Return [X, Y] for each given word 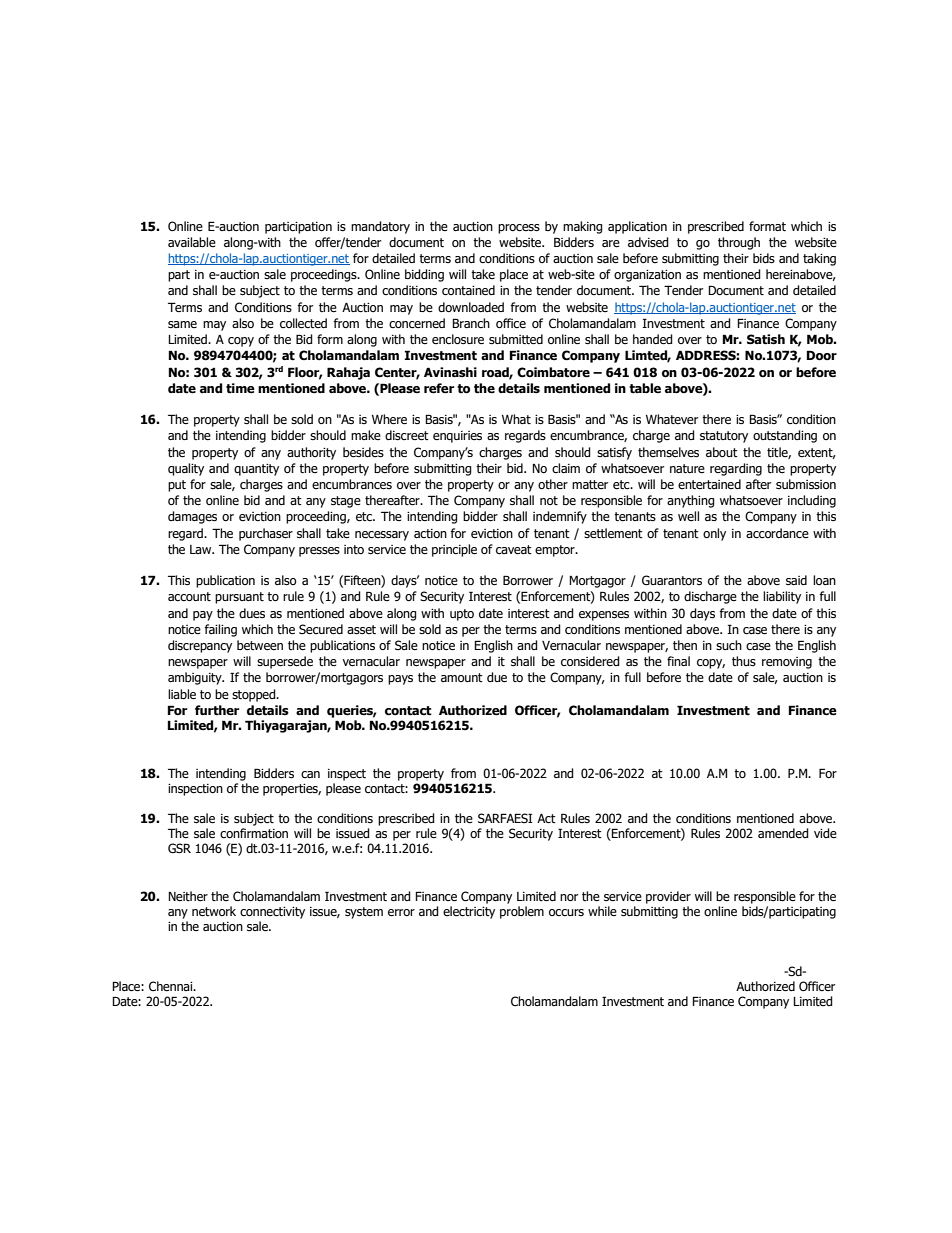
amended [783, 833]
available [192, 242]
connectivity [272, 913]
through [739, 243]
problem [522, 912]
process [519, 229]
